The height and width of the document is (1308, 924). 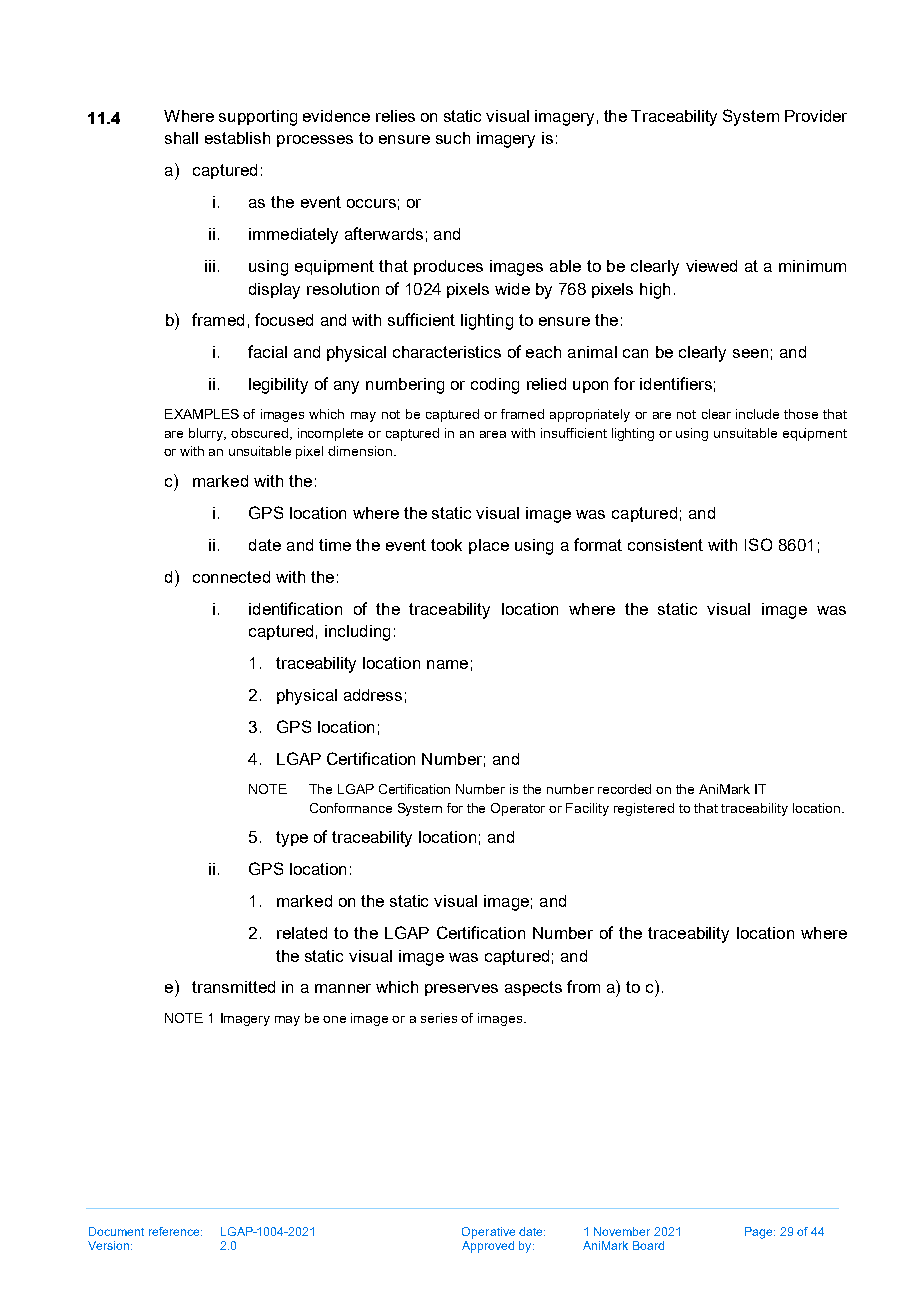 What do you see at coordinates (447, 664) in the document?
I see `name` at bounding box center [447, 664].
